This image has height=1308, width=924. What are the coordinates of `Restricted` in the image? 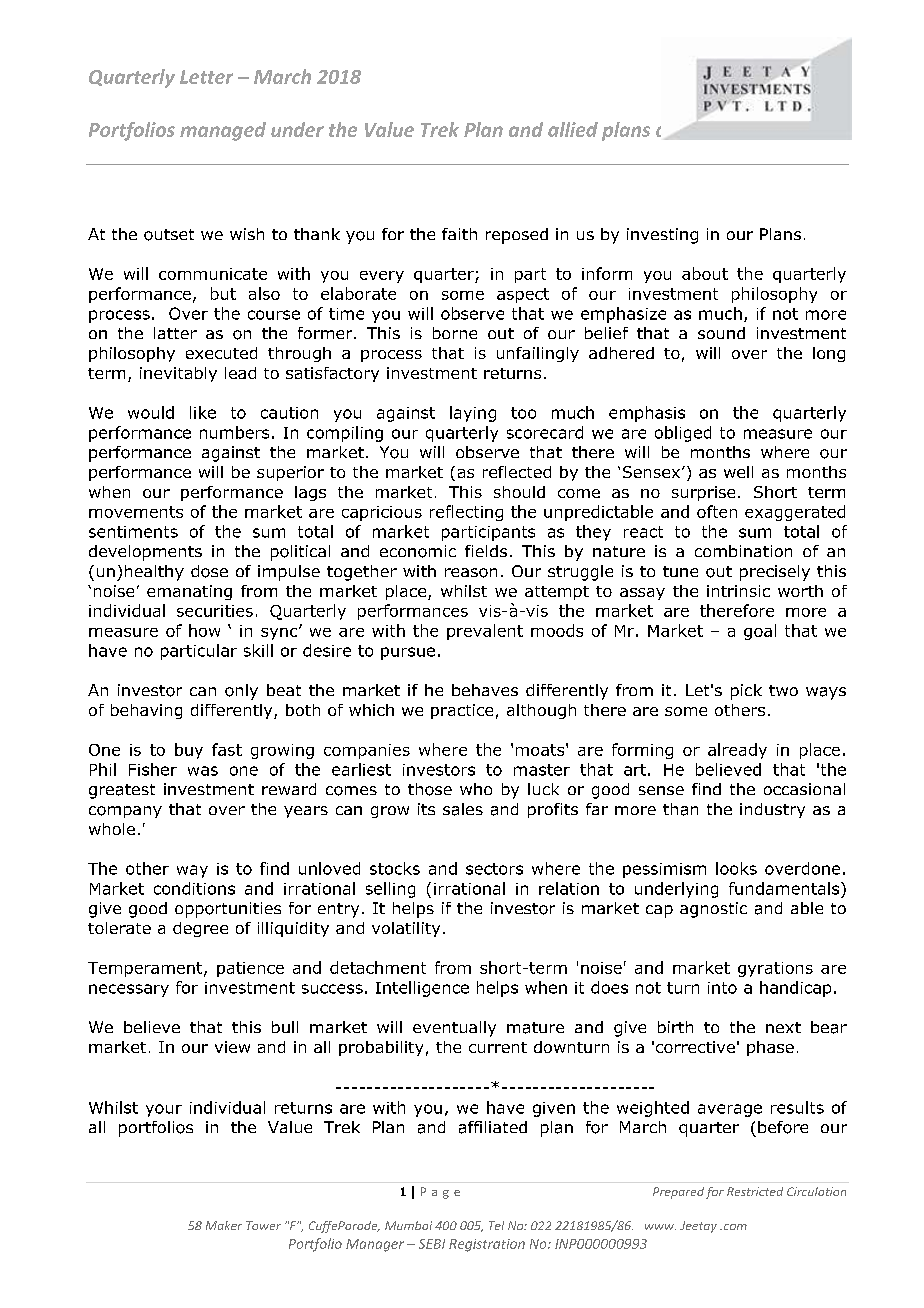 It's located at (755, 1191).
